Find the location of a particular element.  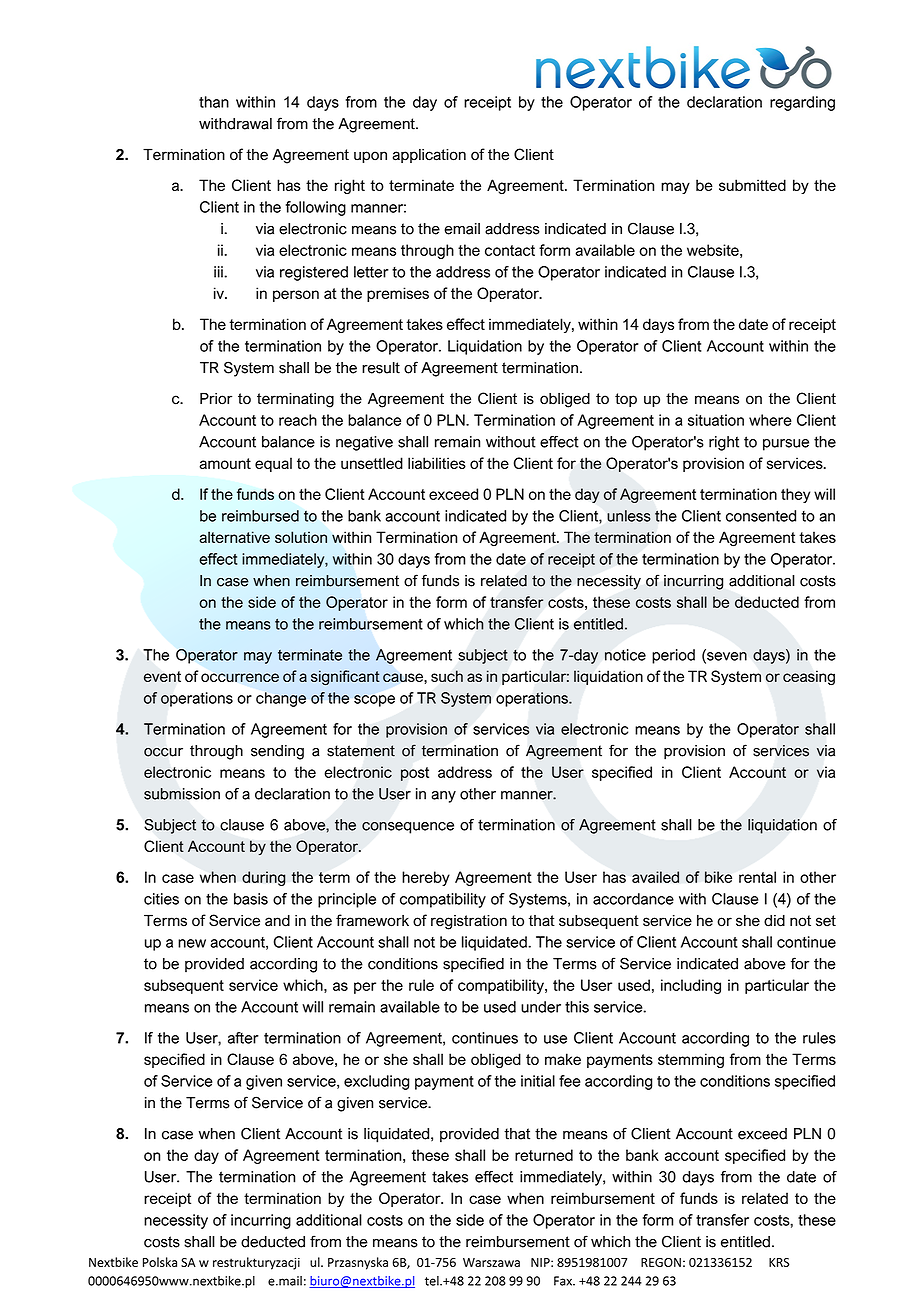

application is located at coordinates (429, 156).
